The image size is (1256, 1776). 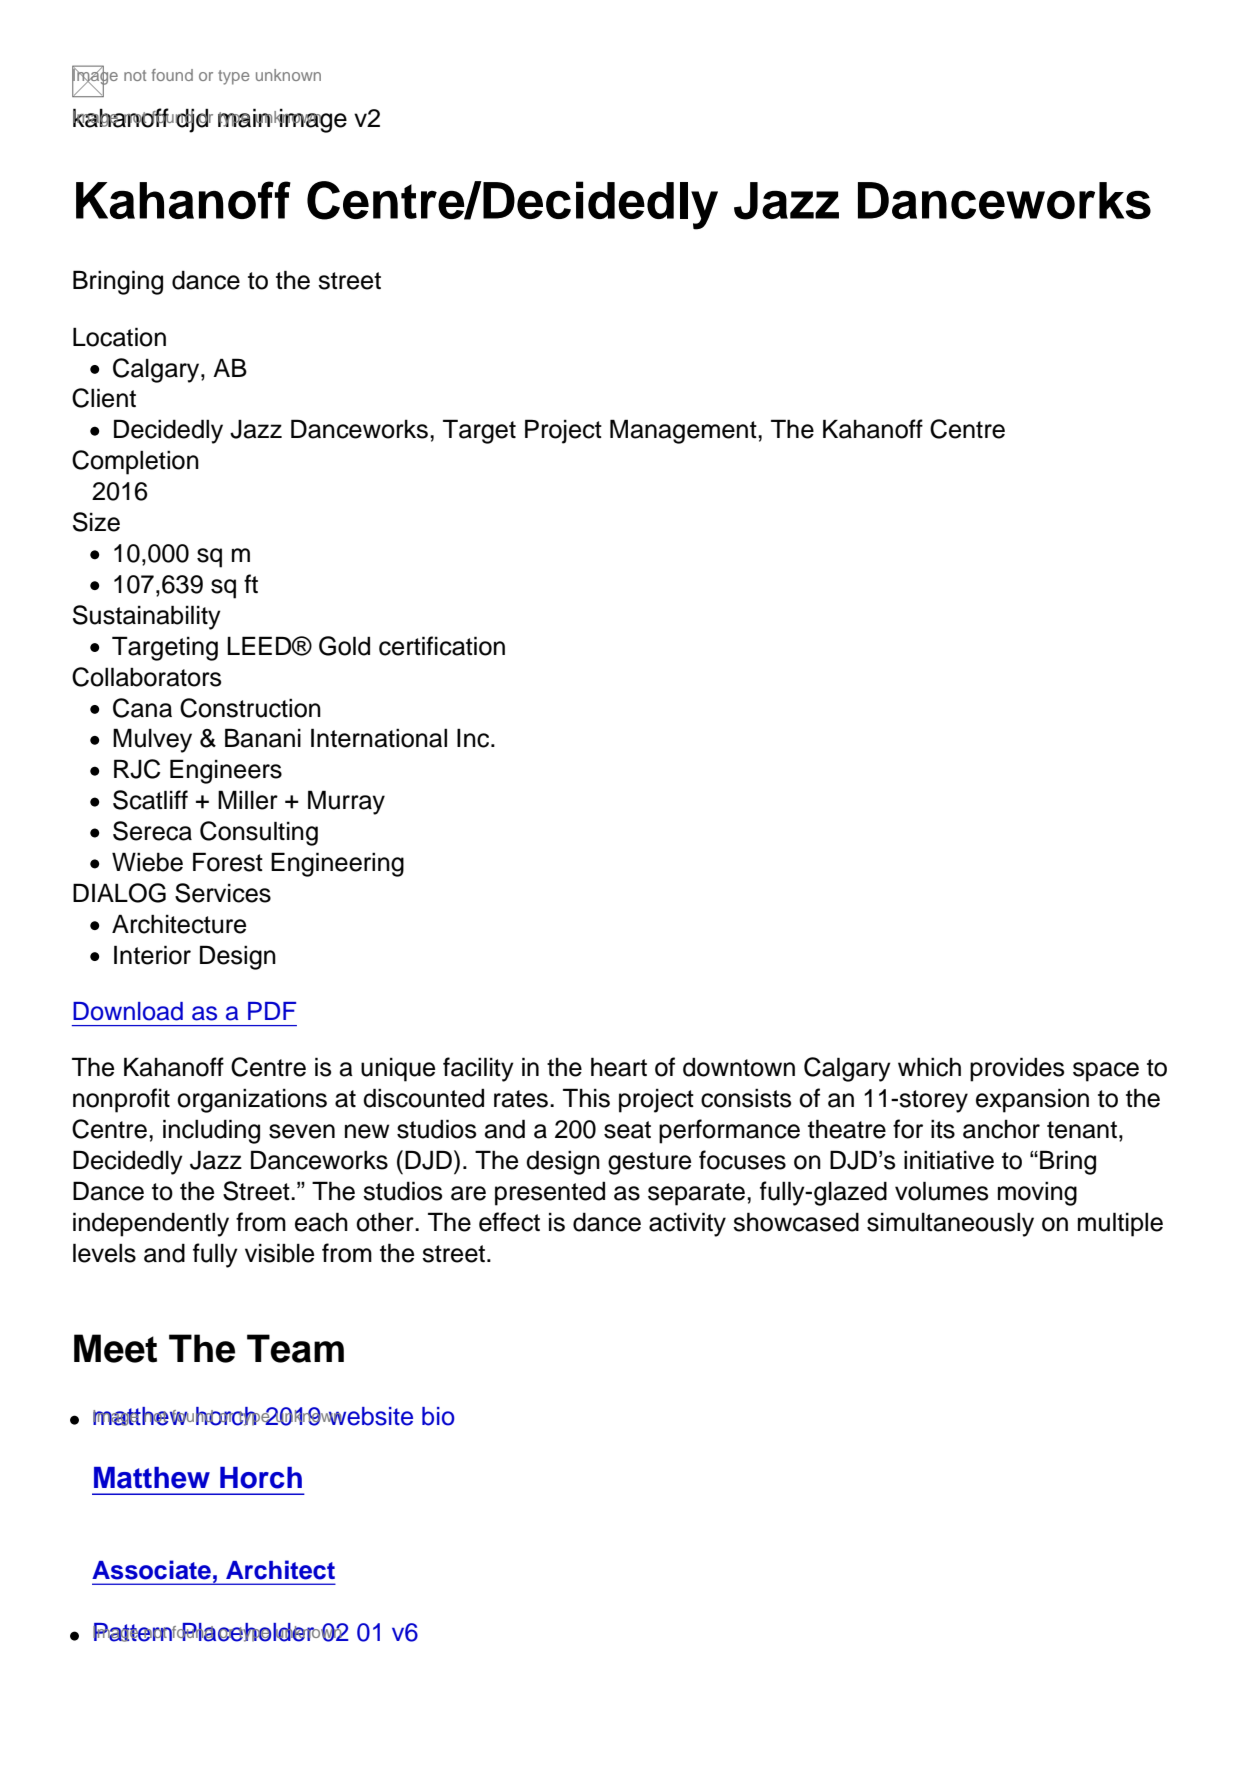 I want to click on bio, so click(x=438, y=1416).
